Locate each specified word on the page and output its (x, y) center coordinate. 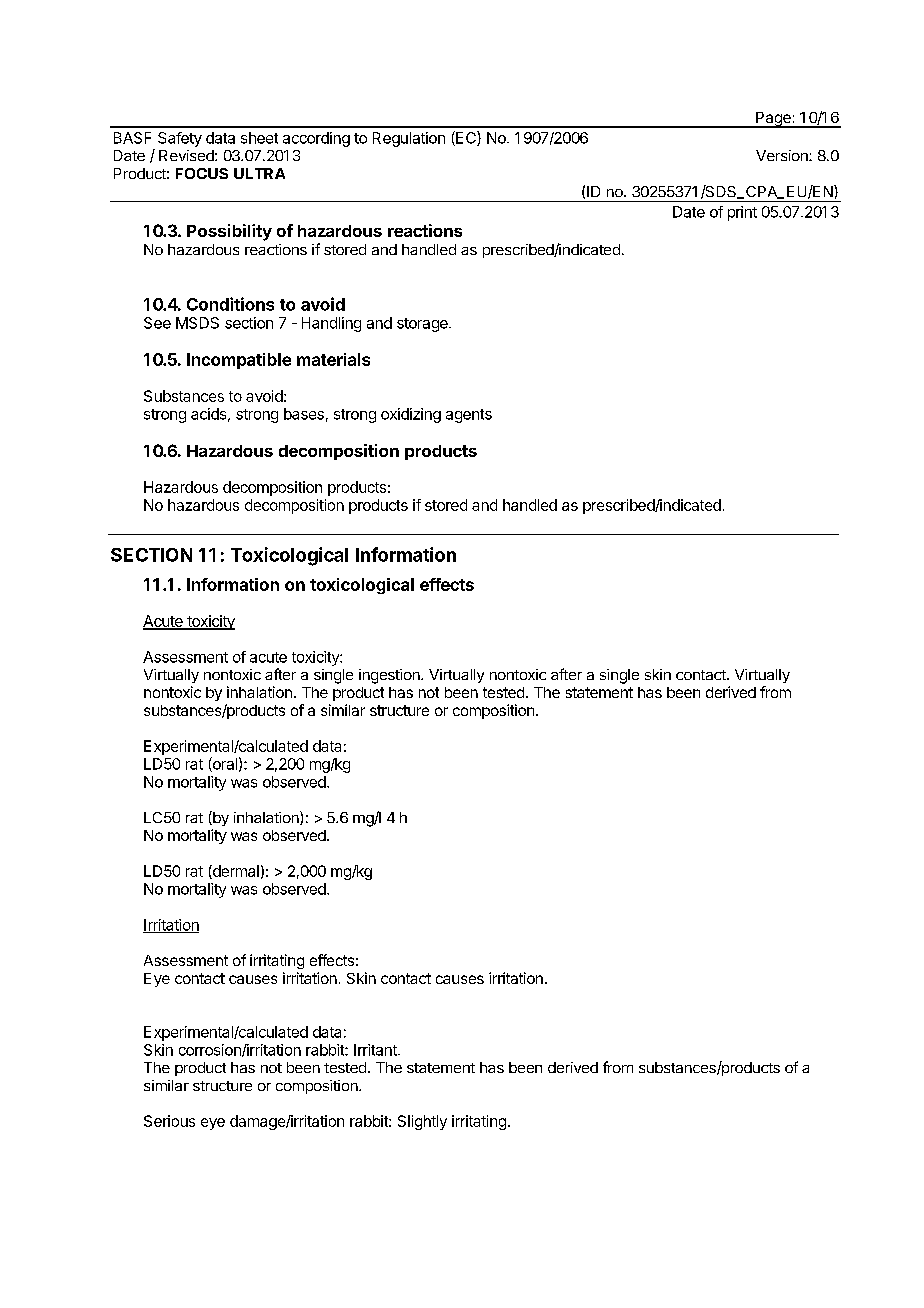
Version (783, 155)
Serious (169, 1121)
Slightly (422, 1122)
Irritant (376, 1050)
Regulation (409, 139)
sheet (259, 138)
